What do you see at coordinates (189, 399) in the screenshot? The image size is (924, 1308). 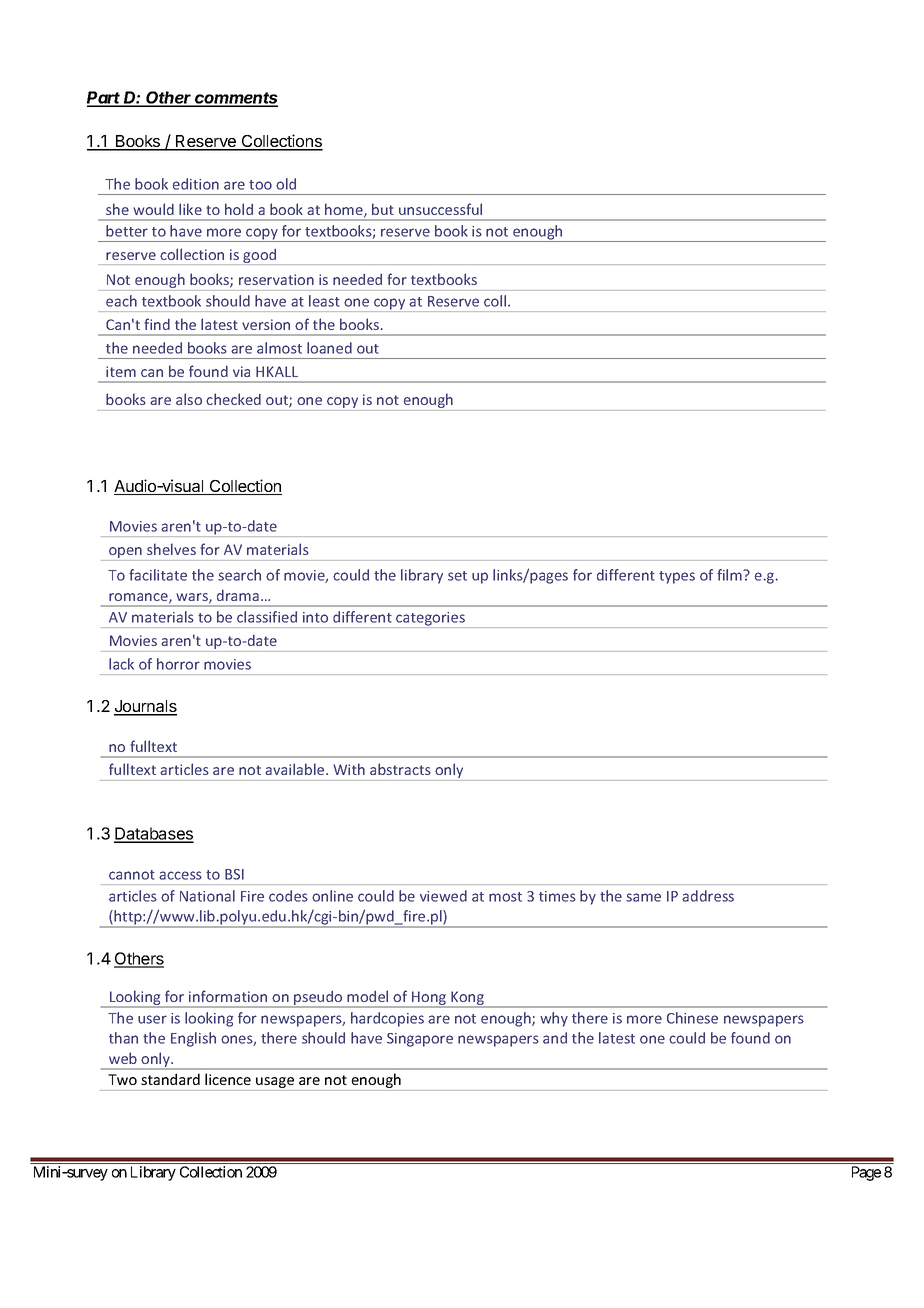 I see `also` at bounding box center [189, 399].
